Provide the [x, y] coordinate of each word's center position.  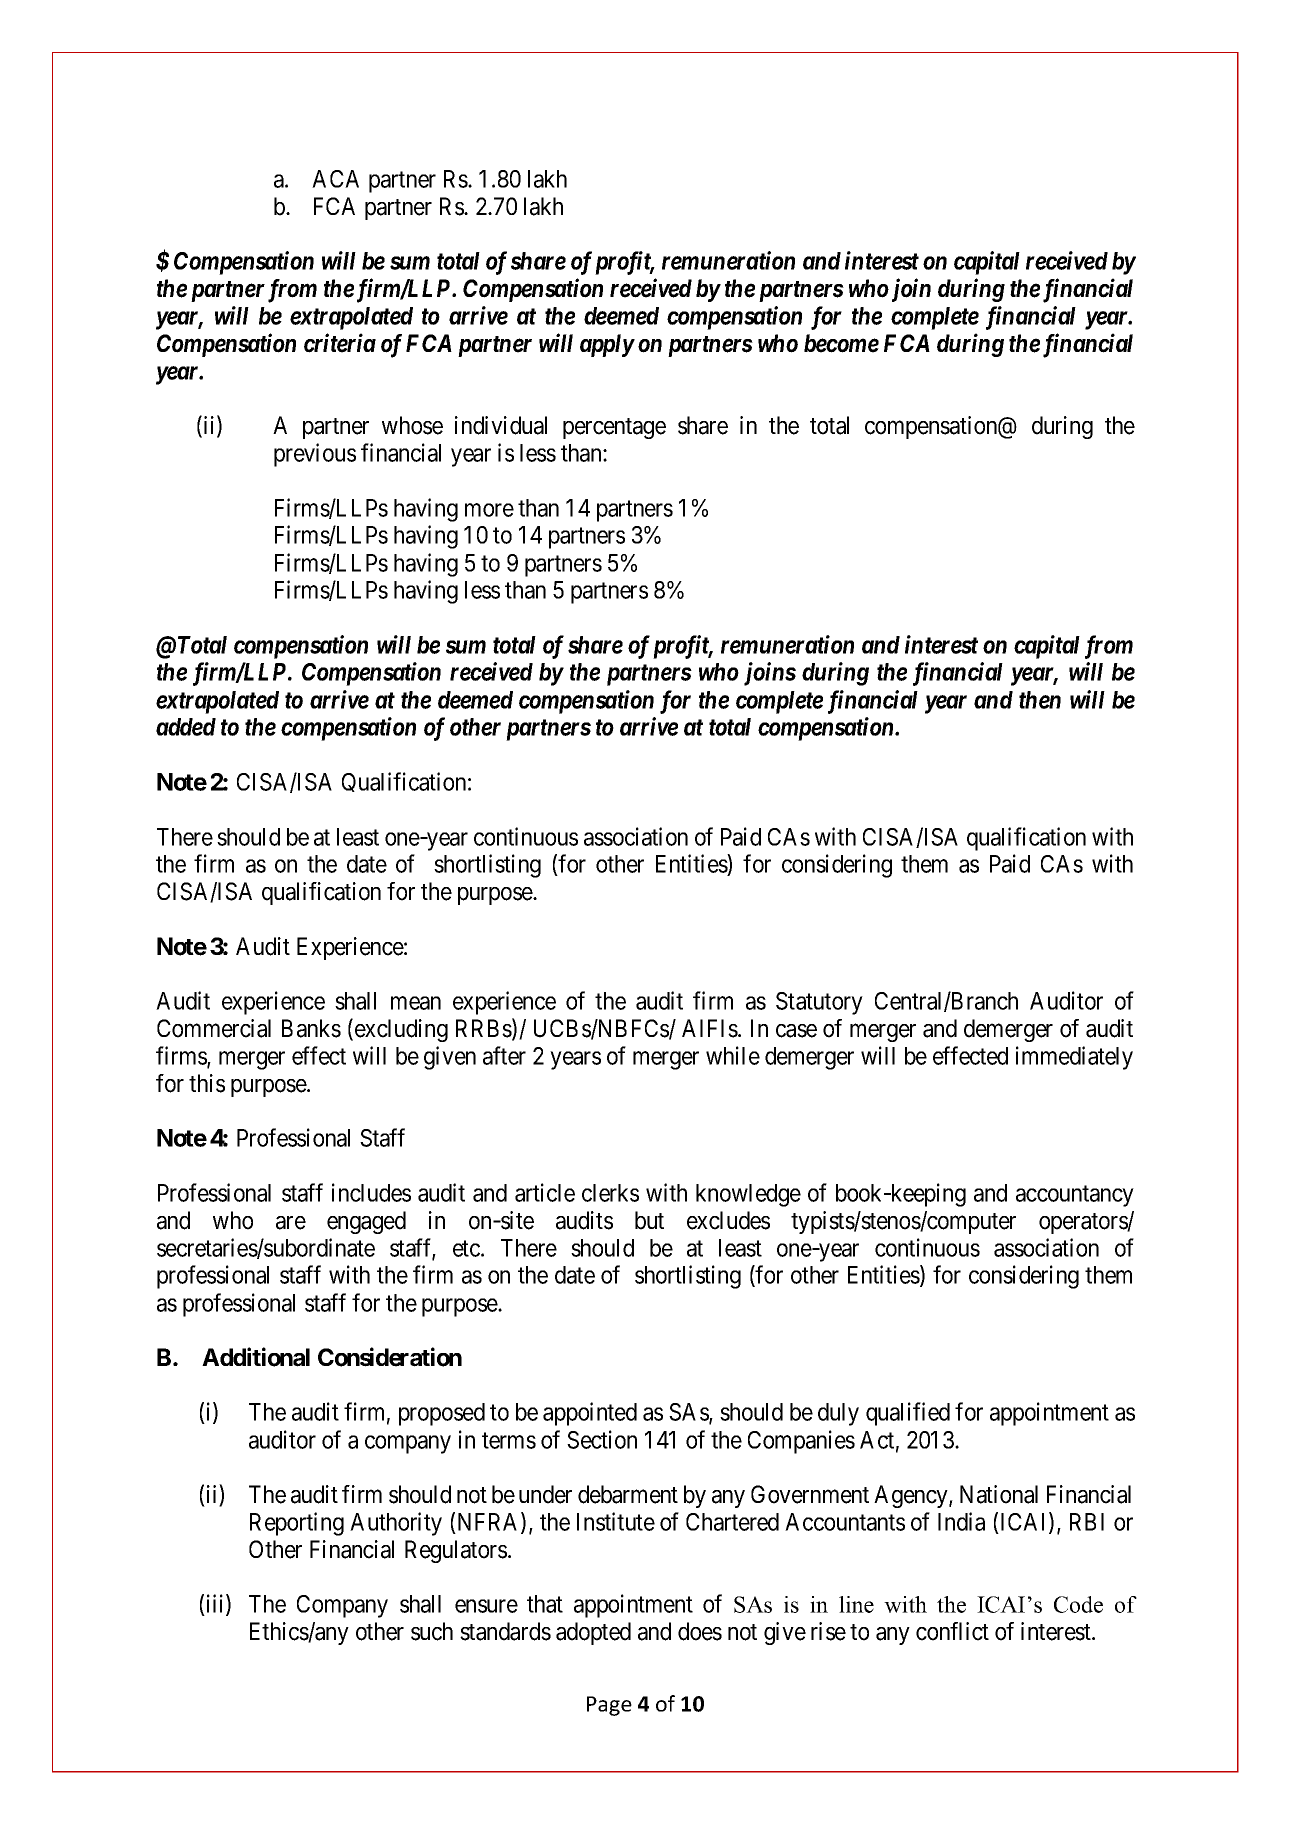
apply [607, 345]
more [489, 510]
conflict [952, 1631]
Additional [256, 1357]
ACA [335, 179]
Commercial [214, 1028]
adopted [593, 1633]
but [649, 1220]
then [1040, 700]
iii [217, 1604]
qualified [908, 1414]
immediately [1074, 1058]
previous [315, 455]
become [841, 343]
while [733, 1055]
